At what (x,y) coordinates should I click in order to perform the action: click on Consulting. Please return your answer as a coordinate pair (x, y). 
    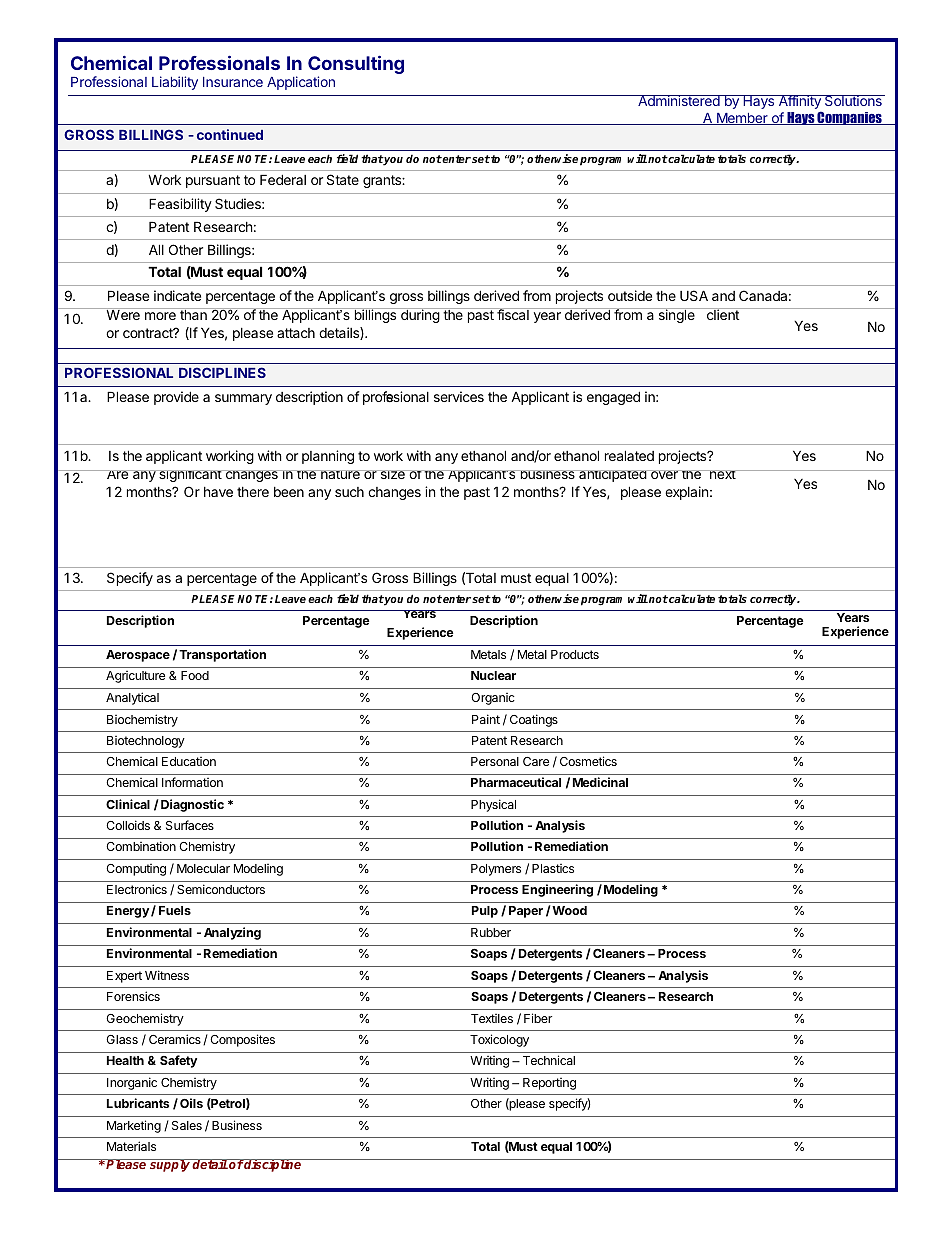
    Looking at the image, I should click on (356, 66).
